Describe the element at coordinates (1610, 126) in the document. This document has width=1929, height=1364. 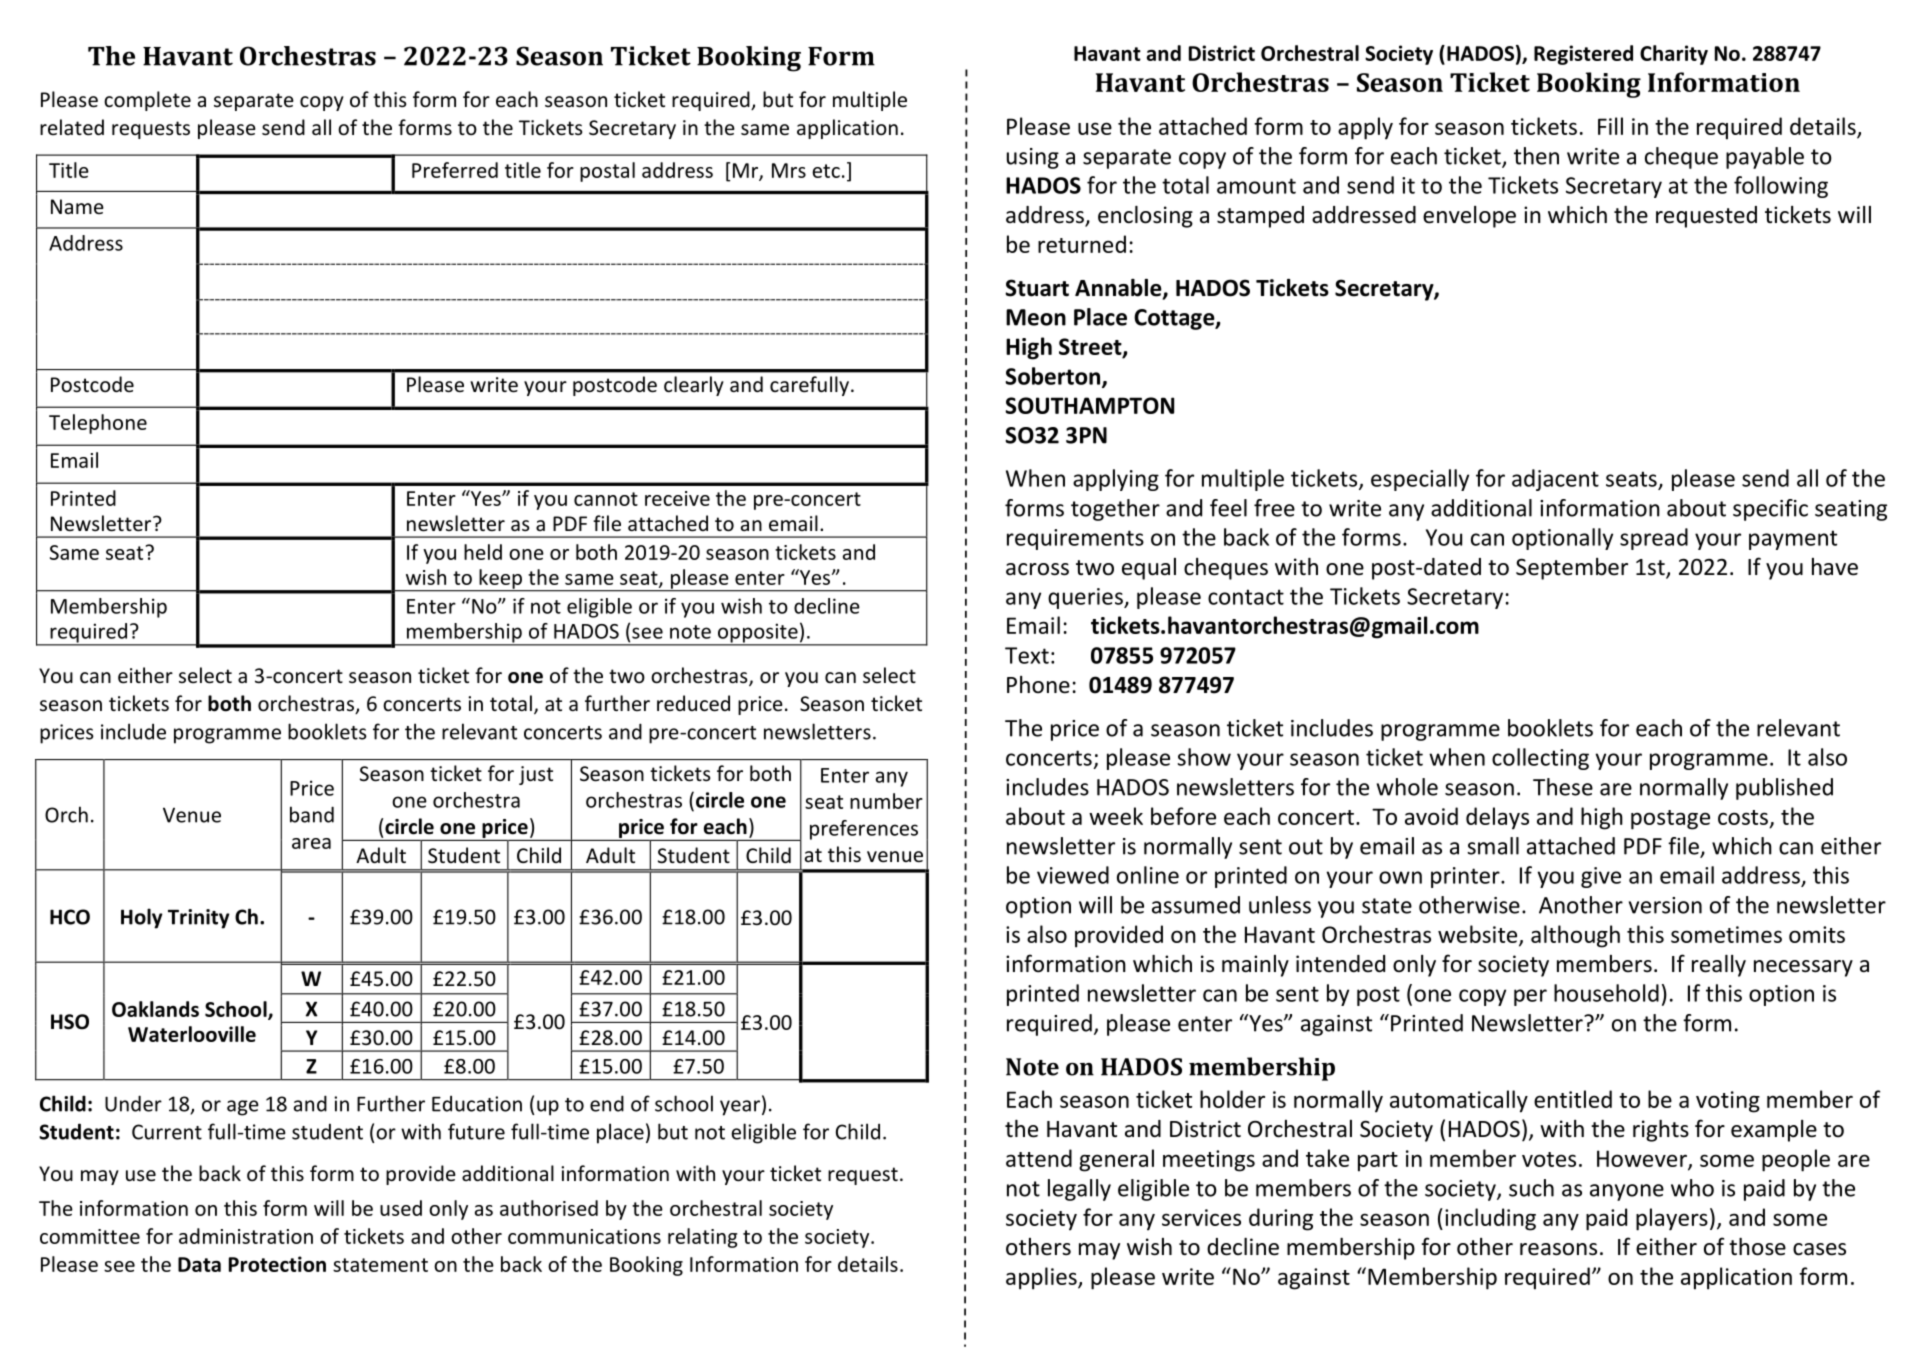
I see `Fill` at that location.
